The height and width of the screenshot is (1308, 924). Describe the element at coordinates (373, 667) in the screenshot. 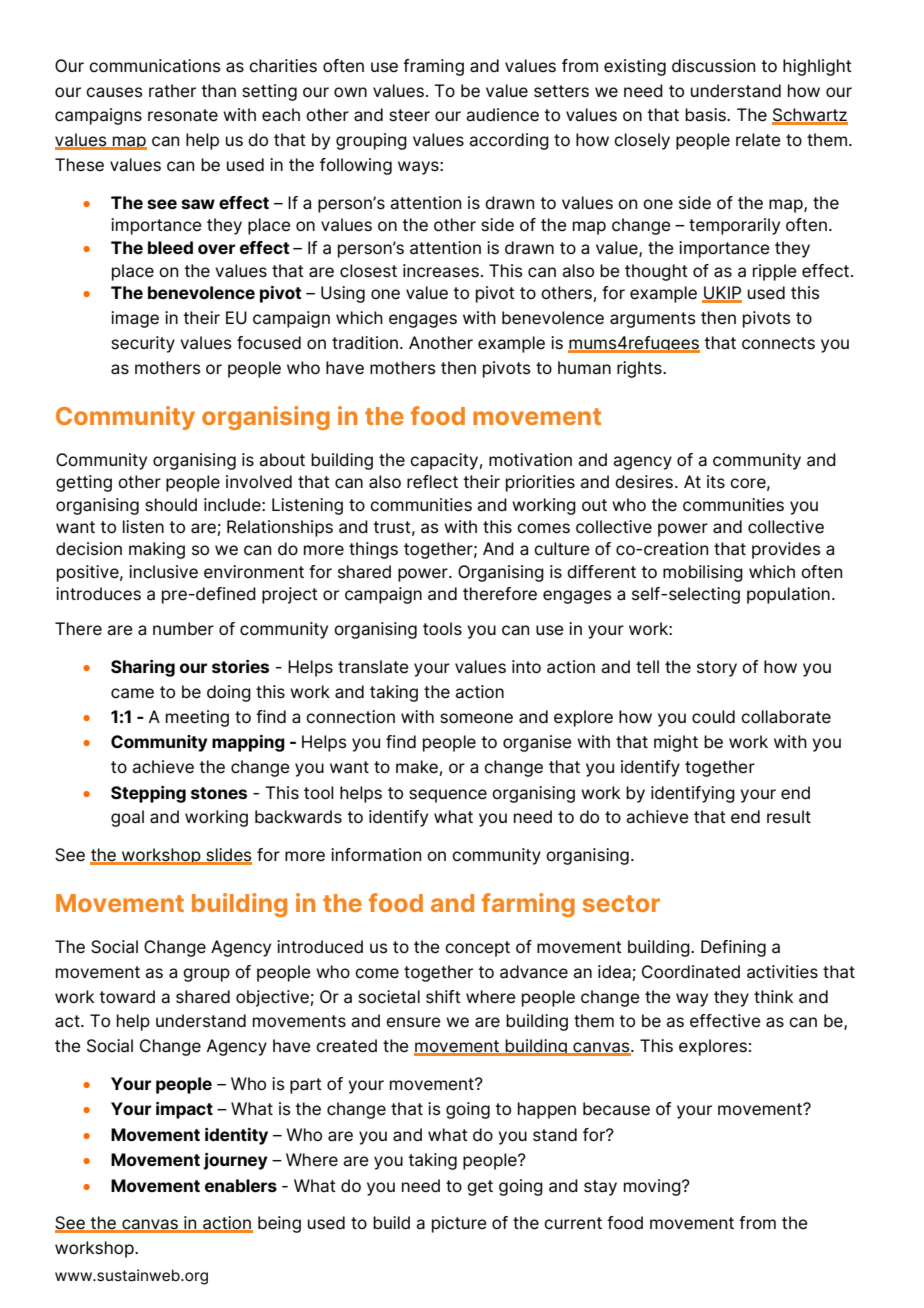

I see `translate` at that location.
